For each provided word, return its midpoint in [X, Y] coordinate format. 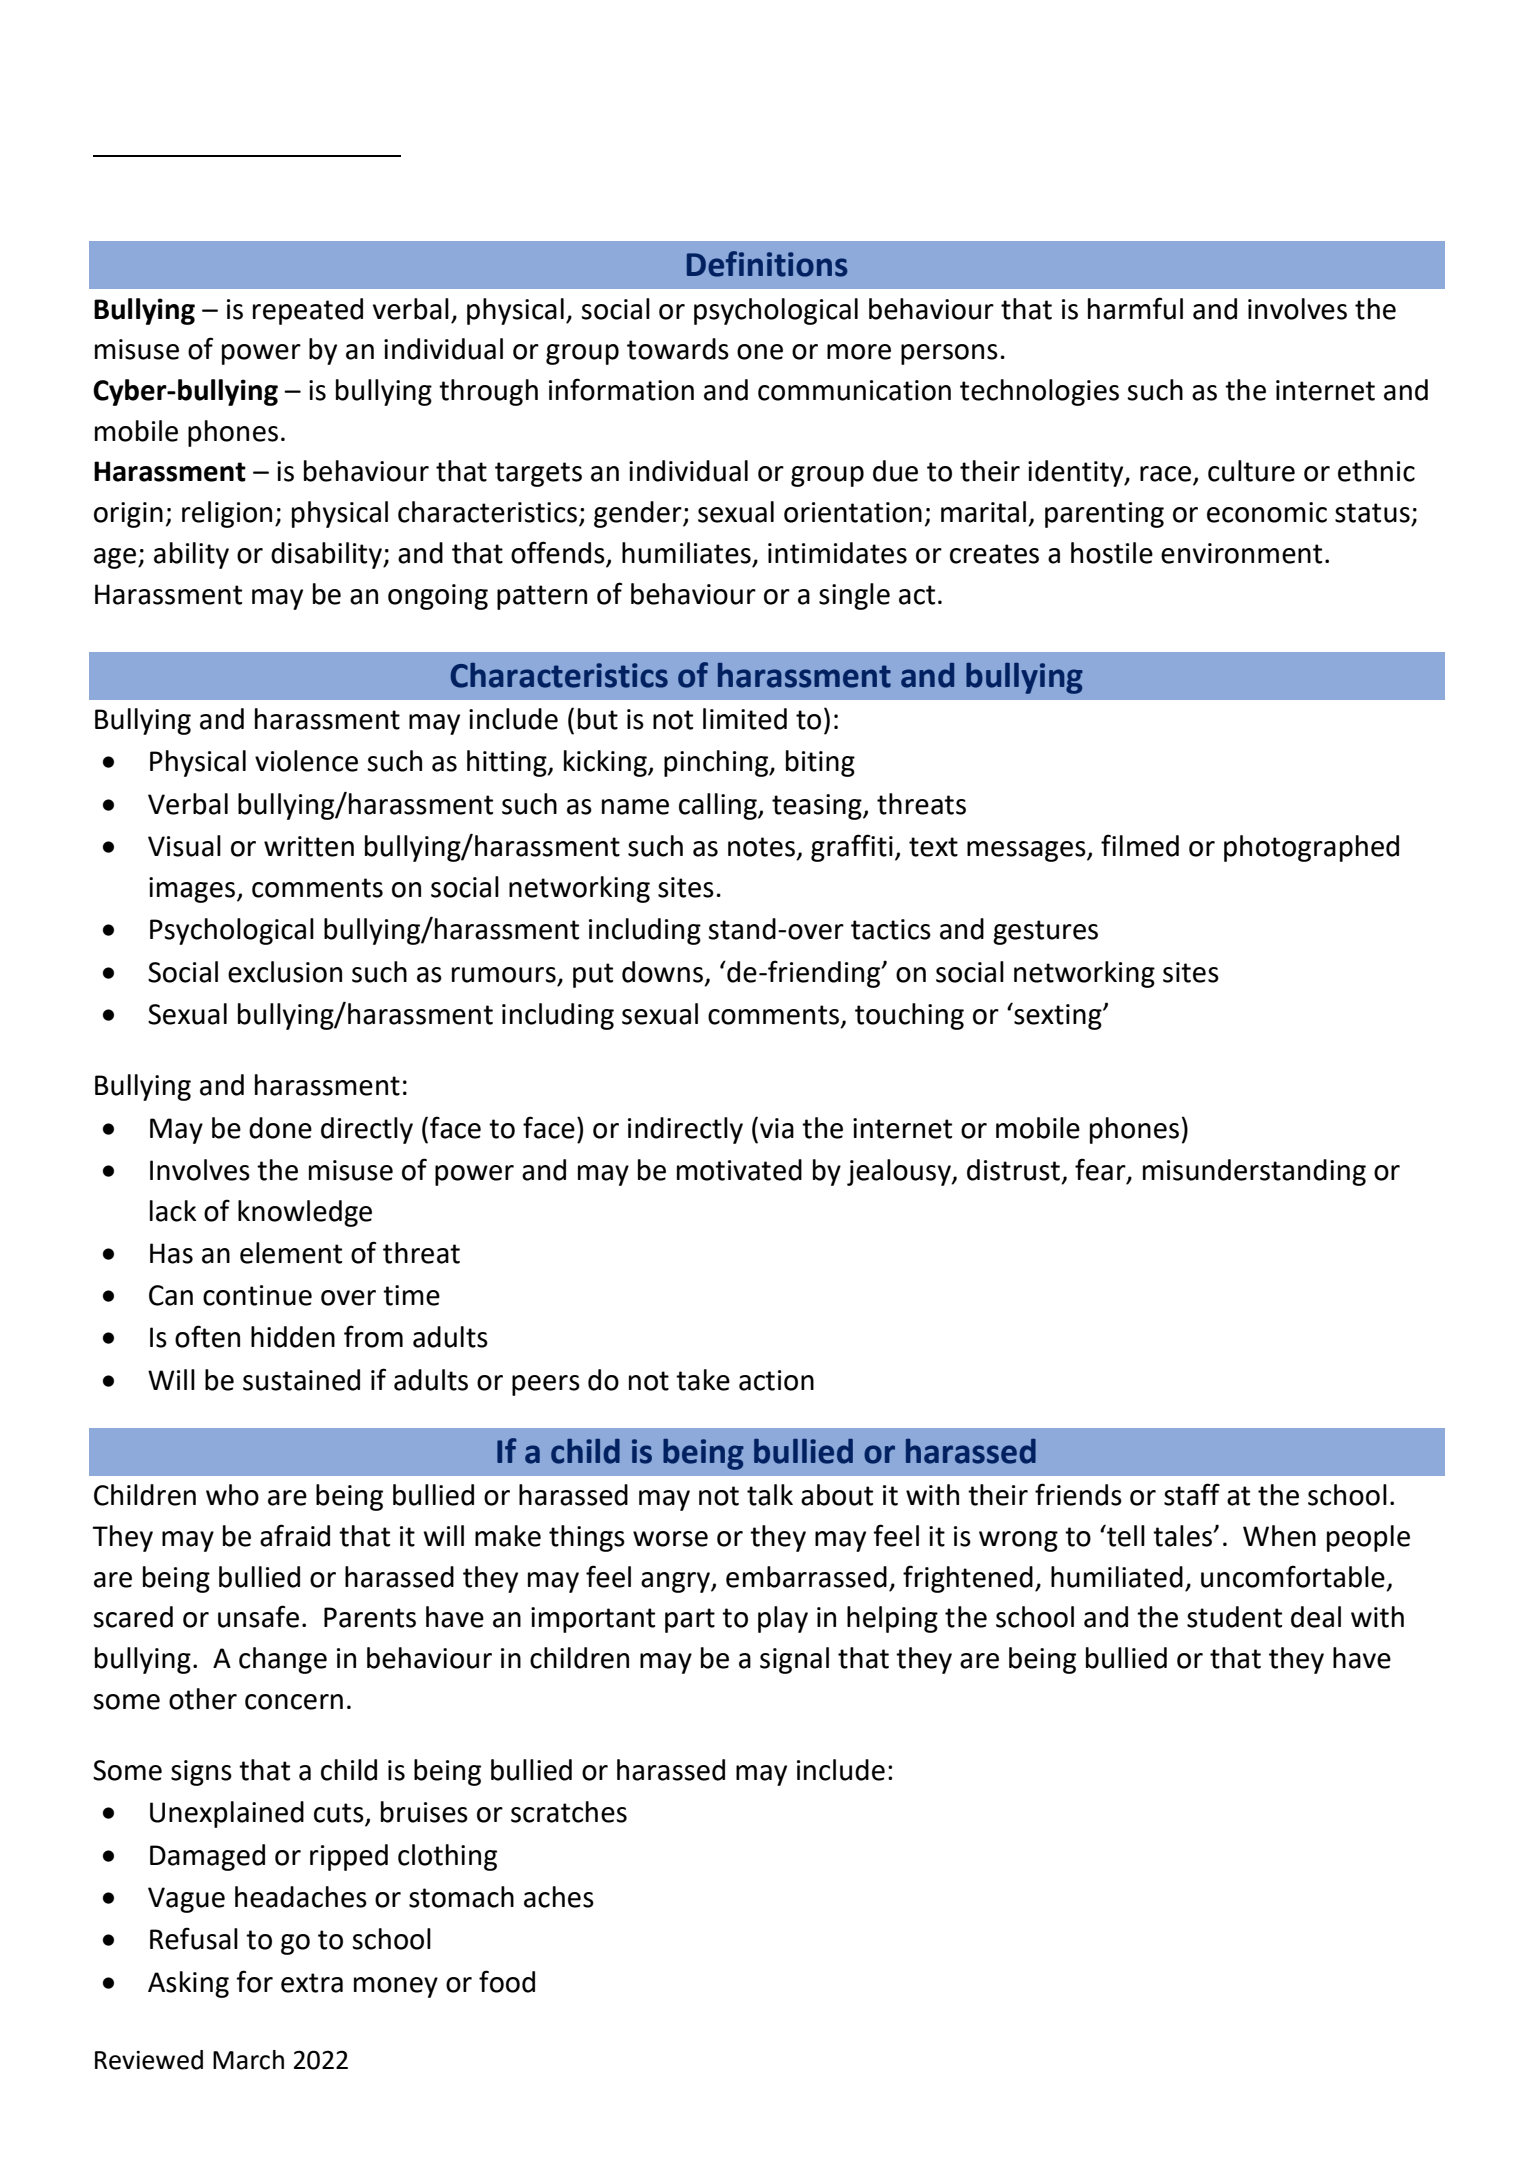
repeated [308, 311]
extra [312, 1983]
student [1234, 1617]
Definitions [767, 264]
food [507, 1981]
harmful [1135, 308]
